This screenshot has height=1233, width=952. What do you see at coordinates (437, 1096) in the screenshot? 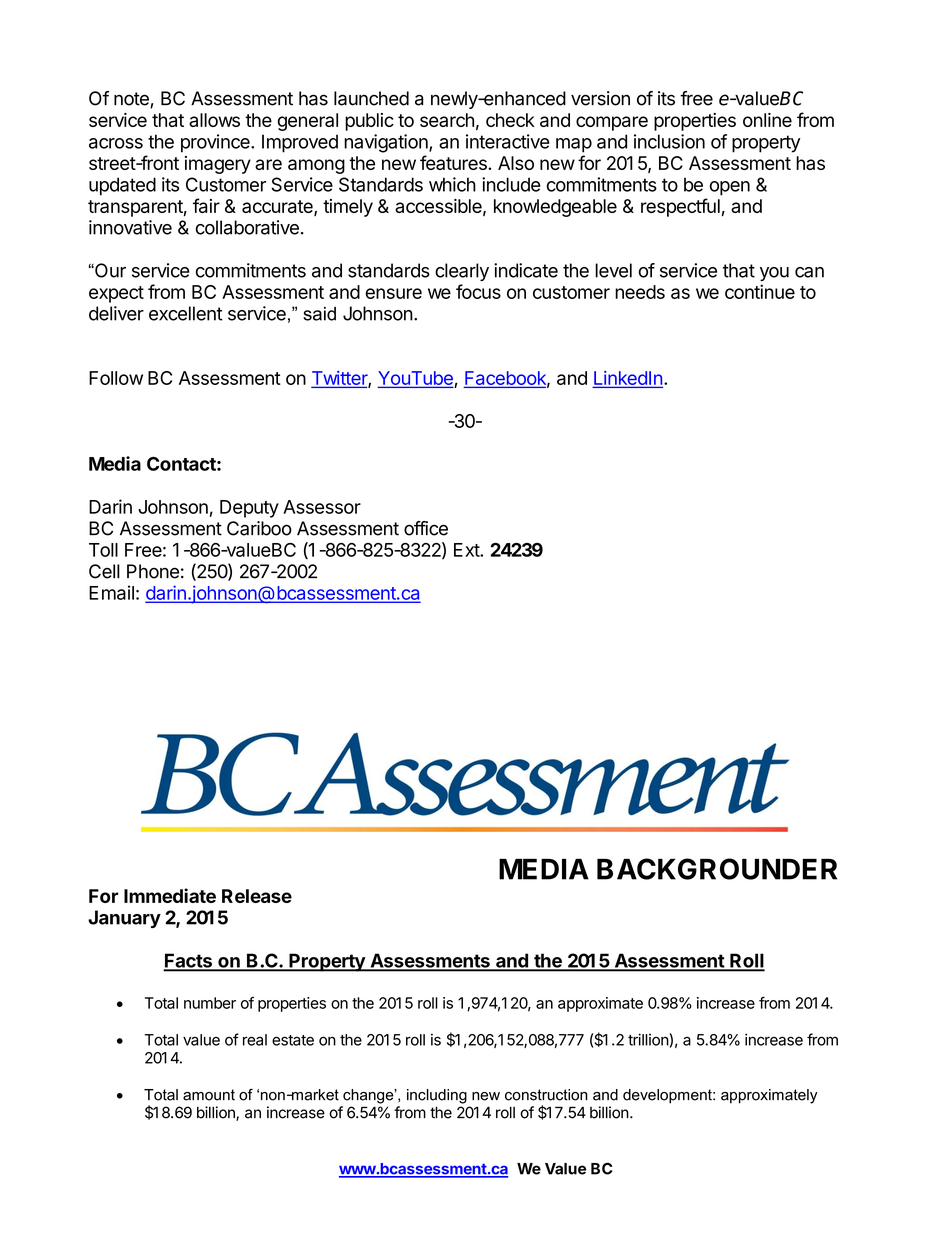
I see `including` at bounding box center [437, 1096].
